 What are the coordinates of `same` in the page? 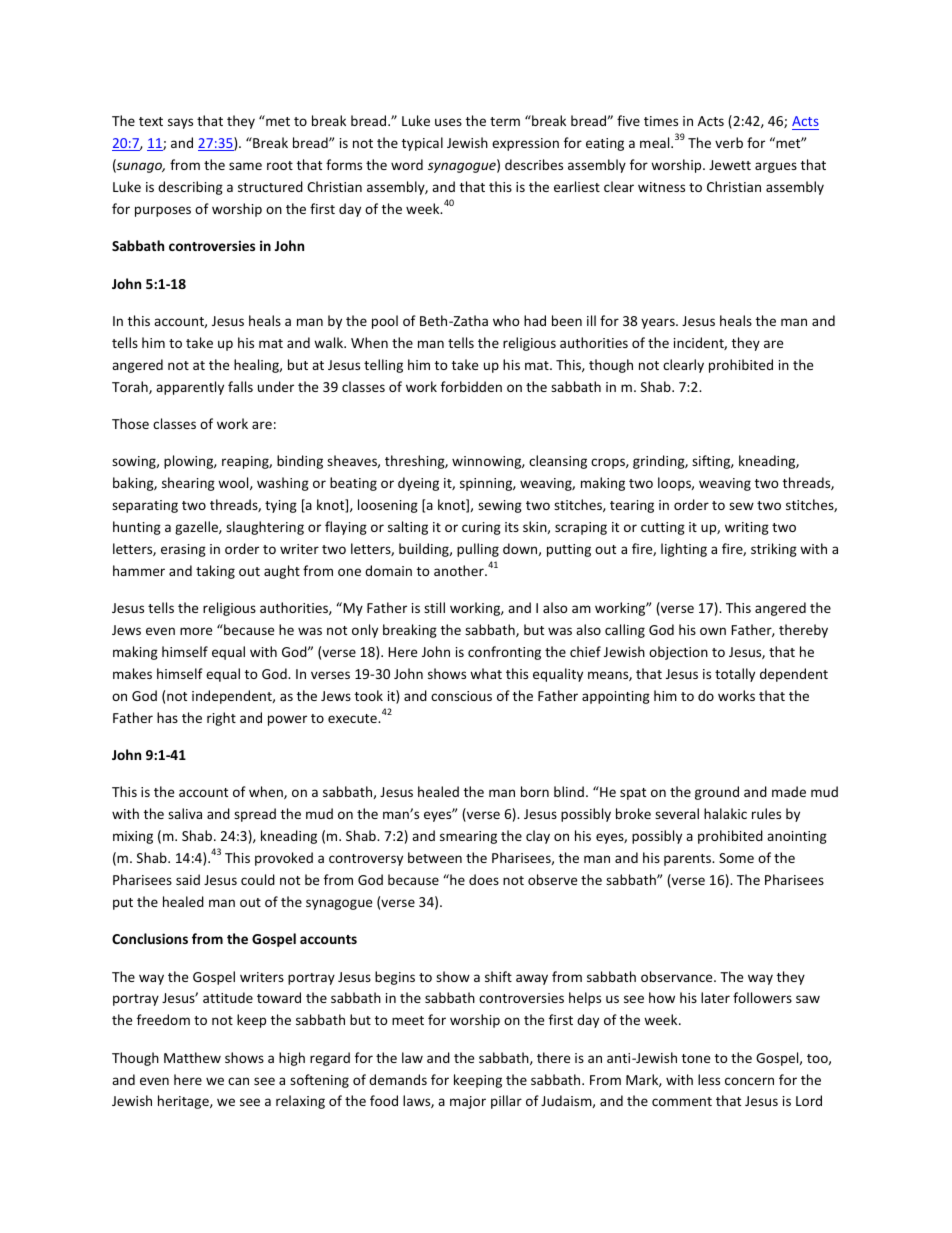 It's located at (245, 166).
